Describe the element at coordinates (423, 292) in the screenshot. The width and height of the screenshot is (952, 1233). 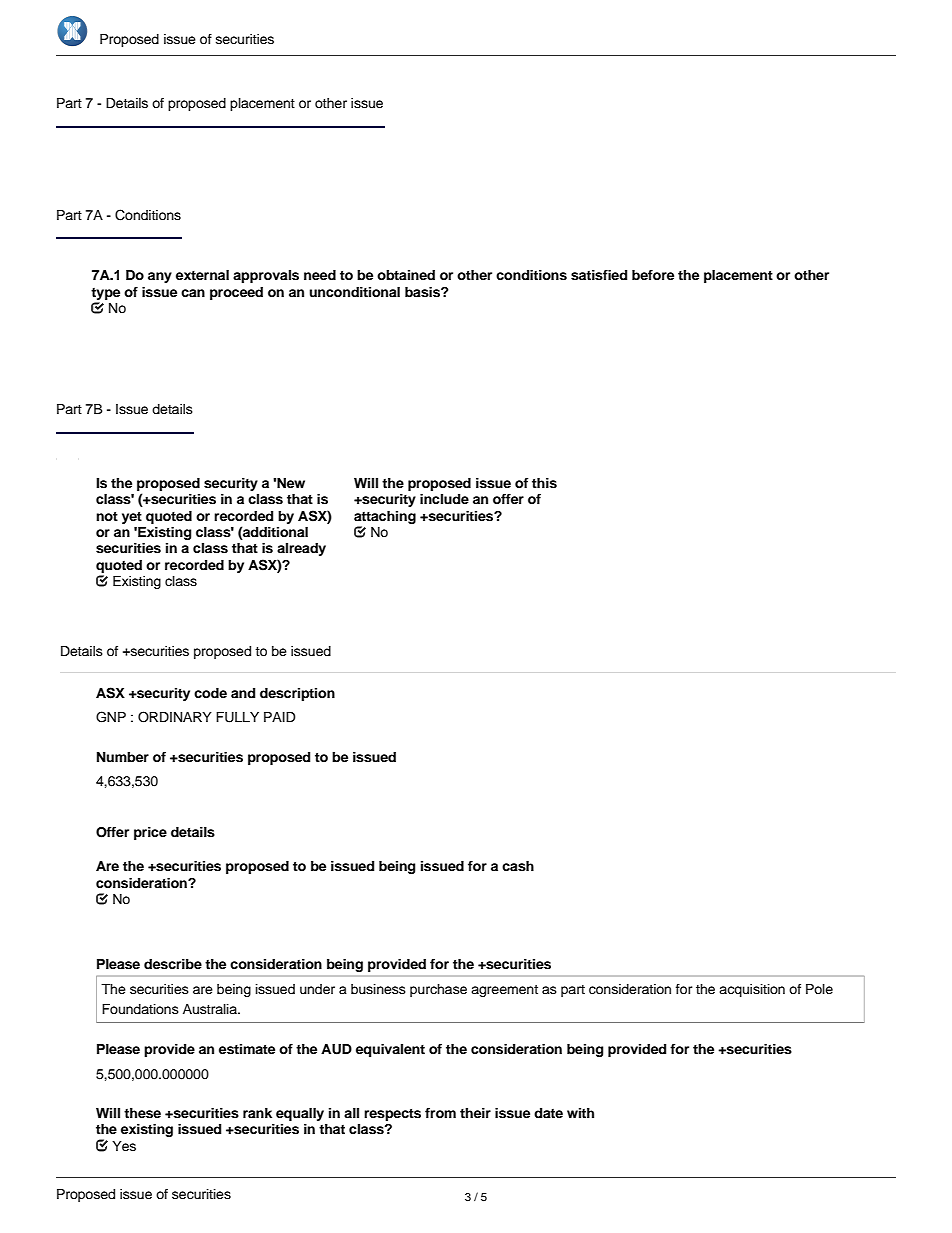
I see `basis` at that location.
